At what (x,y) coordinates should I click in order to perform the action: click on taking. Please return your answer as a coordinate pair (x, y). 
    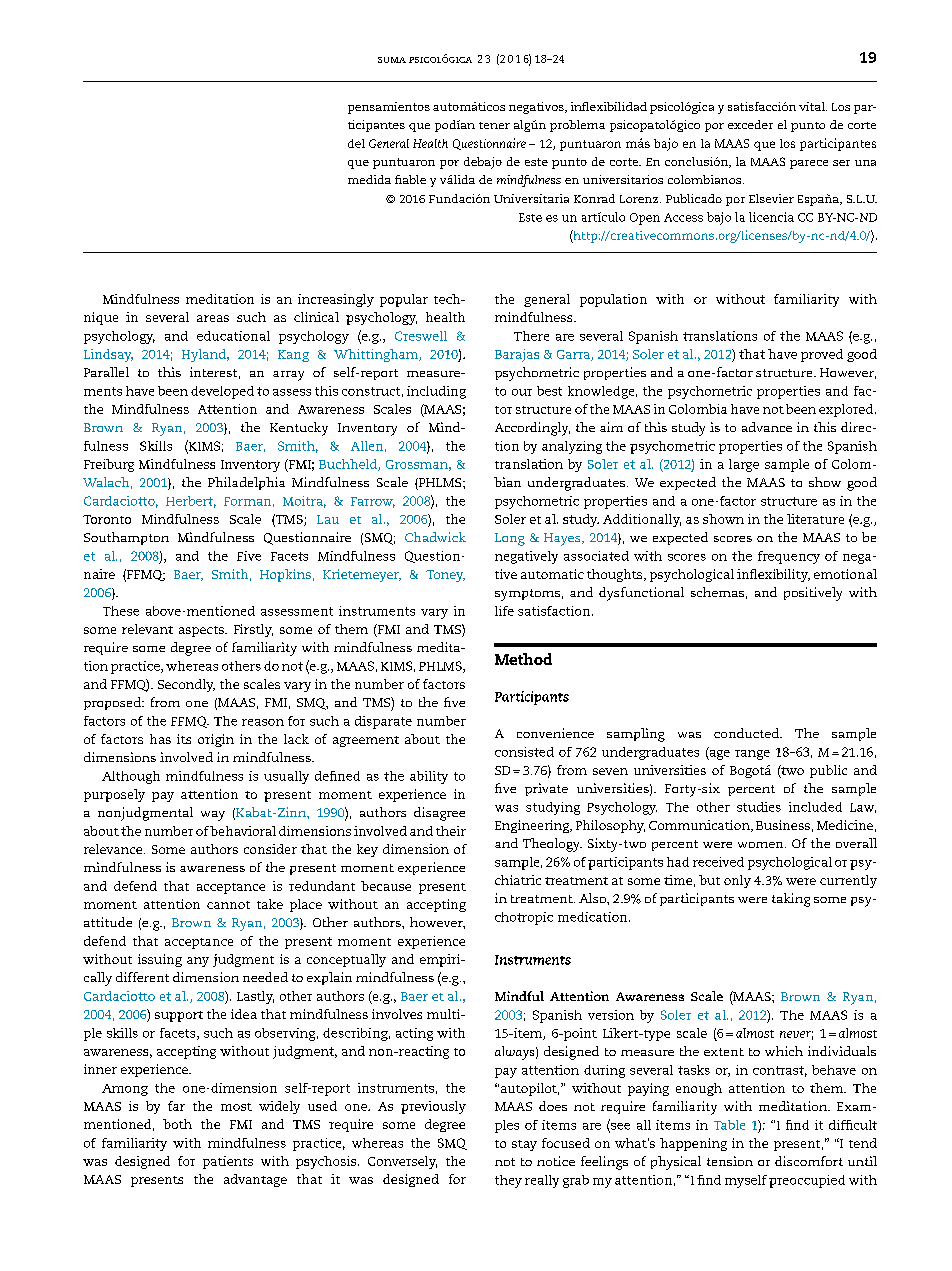
    Looking at the image, I should click on (791, 900).
